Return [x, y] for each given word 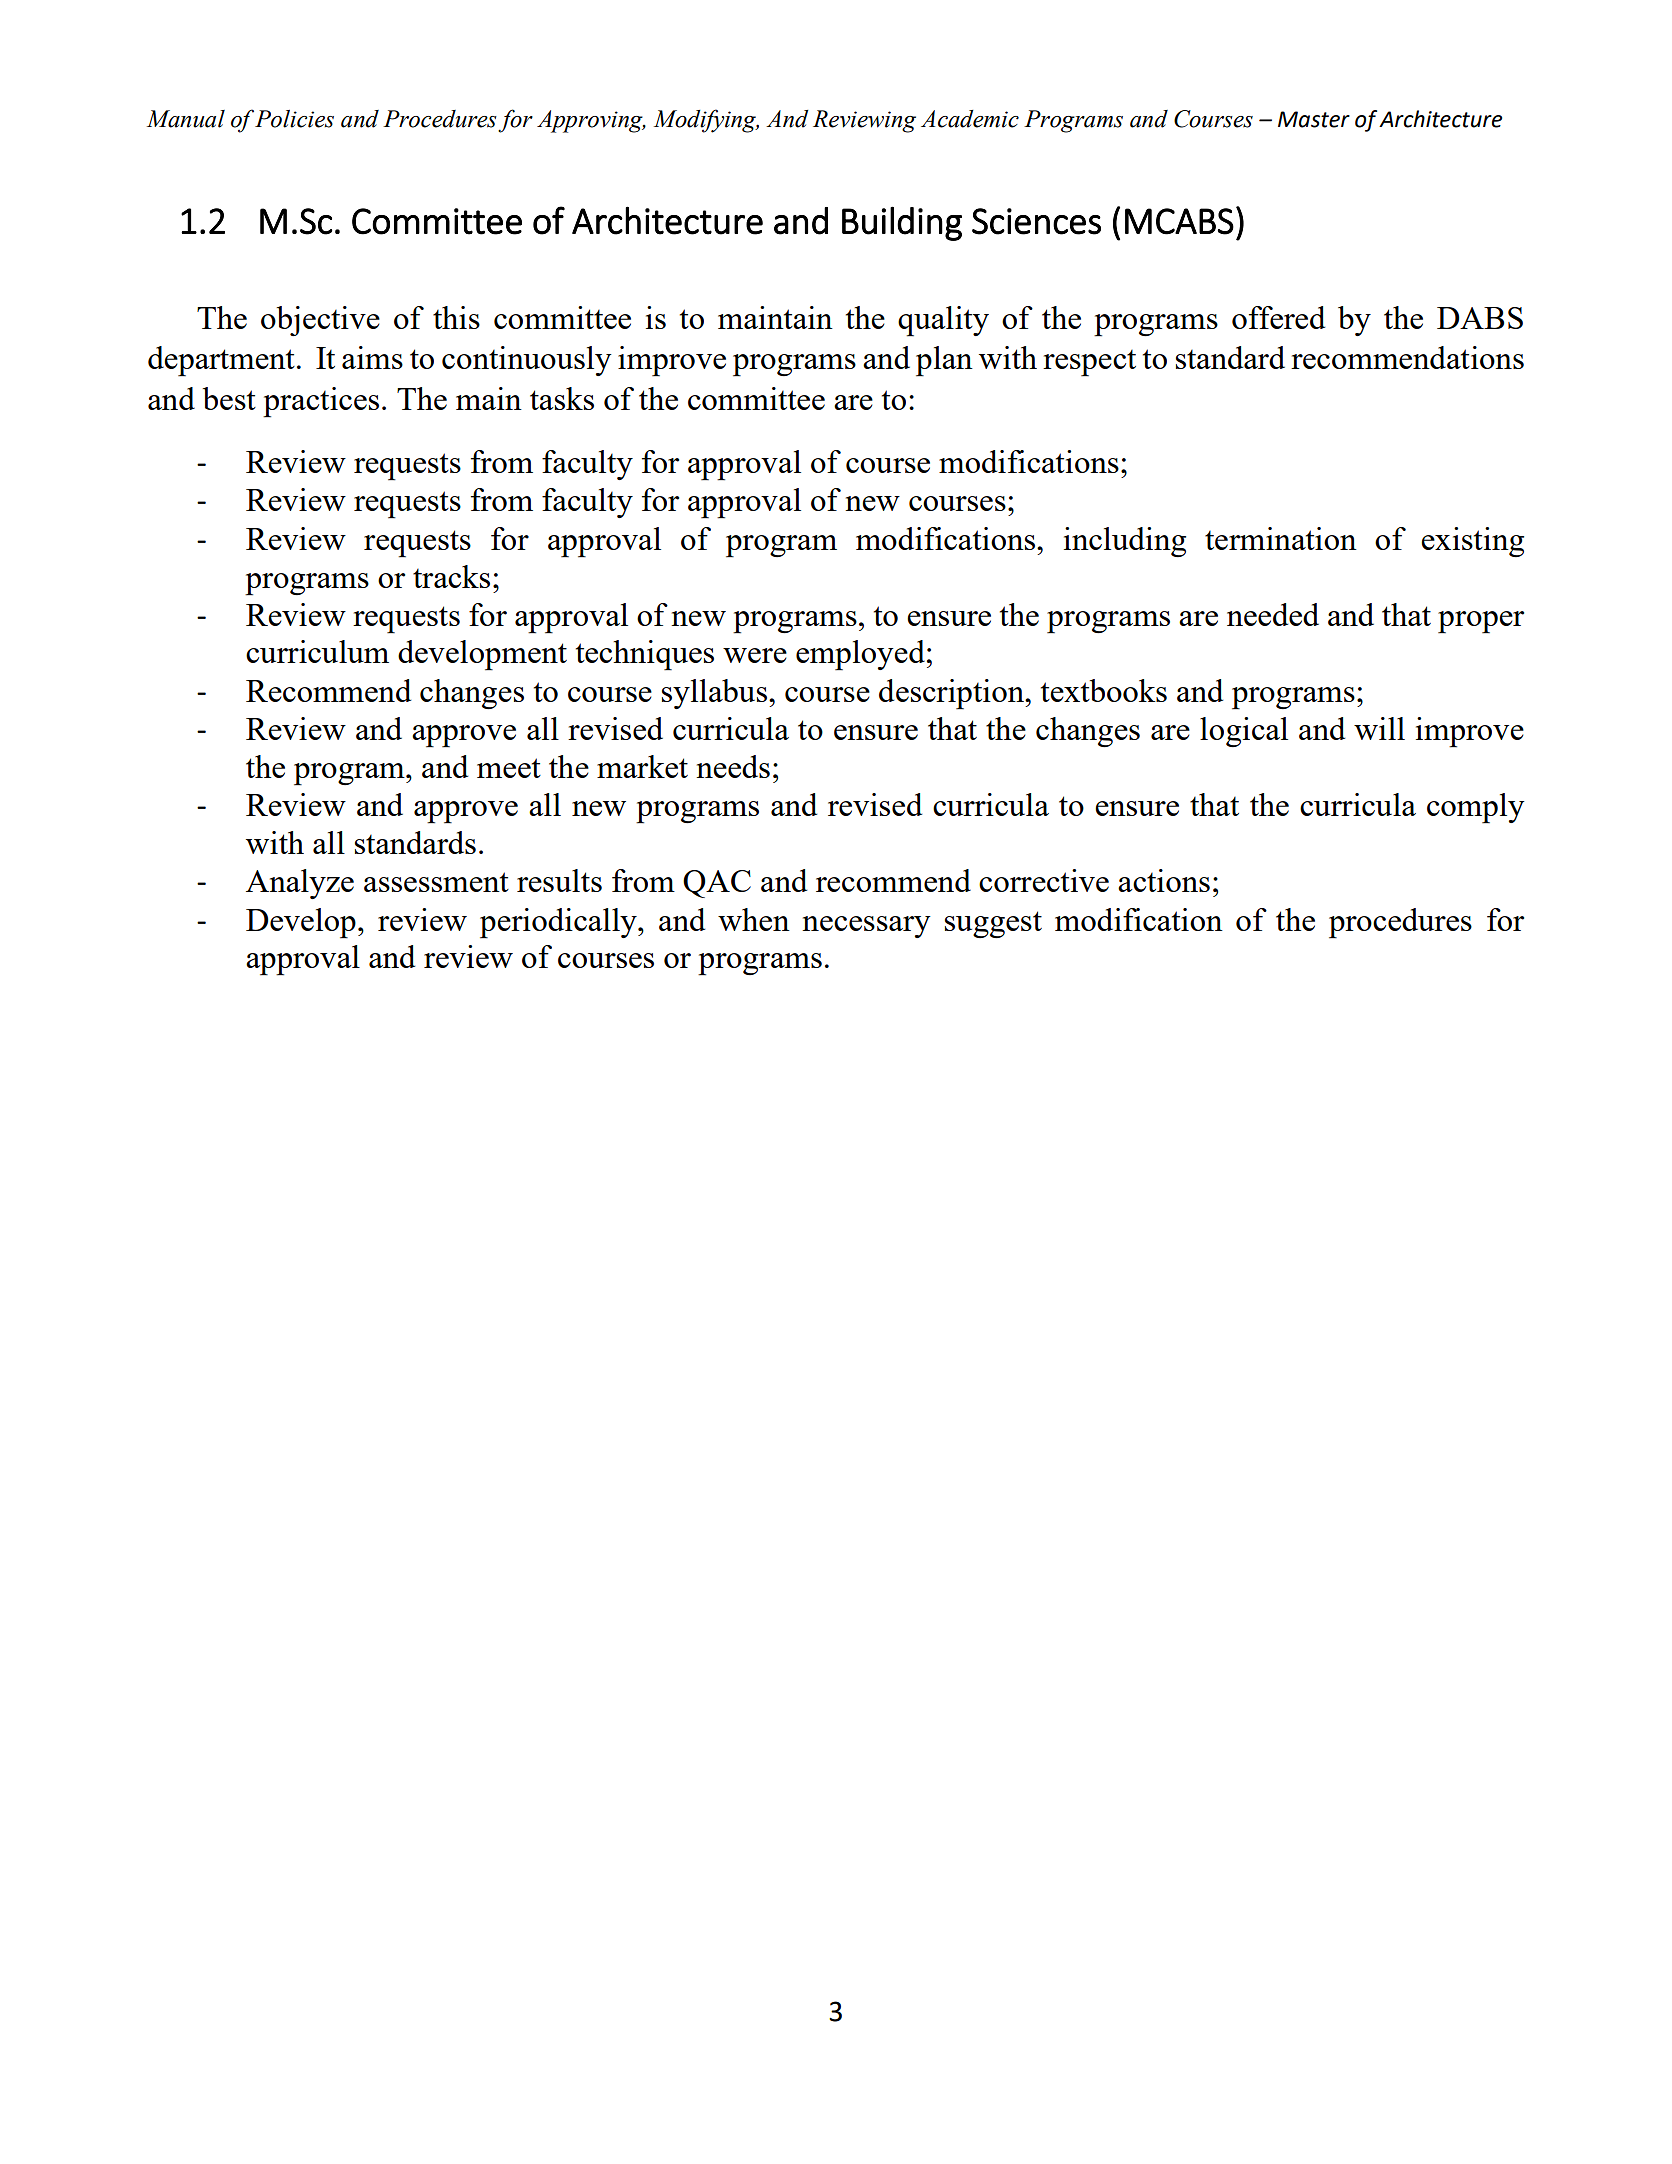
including [1125, 542]
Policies [294, 119]
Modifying [706, 121]
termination [1281, 538]
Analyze [300, 884]
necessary [866, 927]
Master [1314, 119]
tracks [451, 576]
